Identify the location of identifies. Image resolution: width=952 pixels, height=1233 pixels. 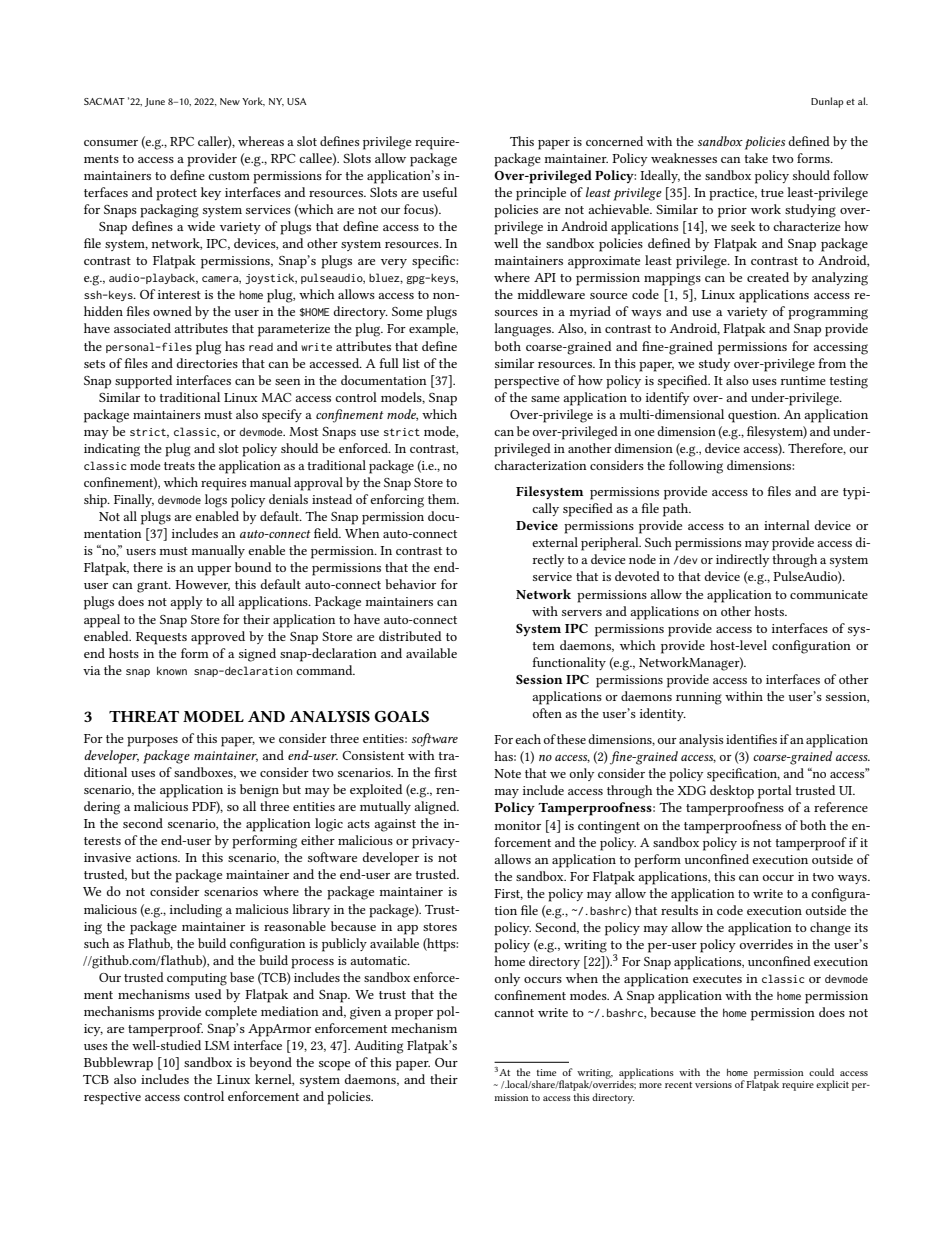
(751, 739).
